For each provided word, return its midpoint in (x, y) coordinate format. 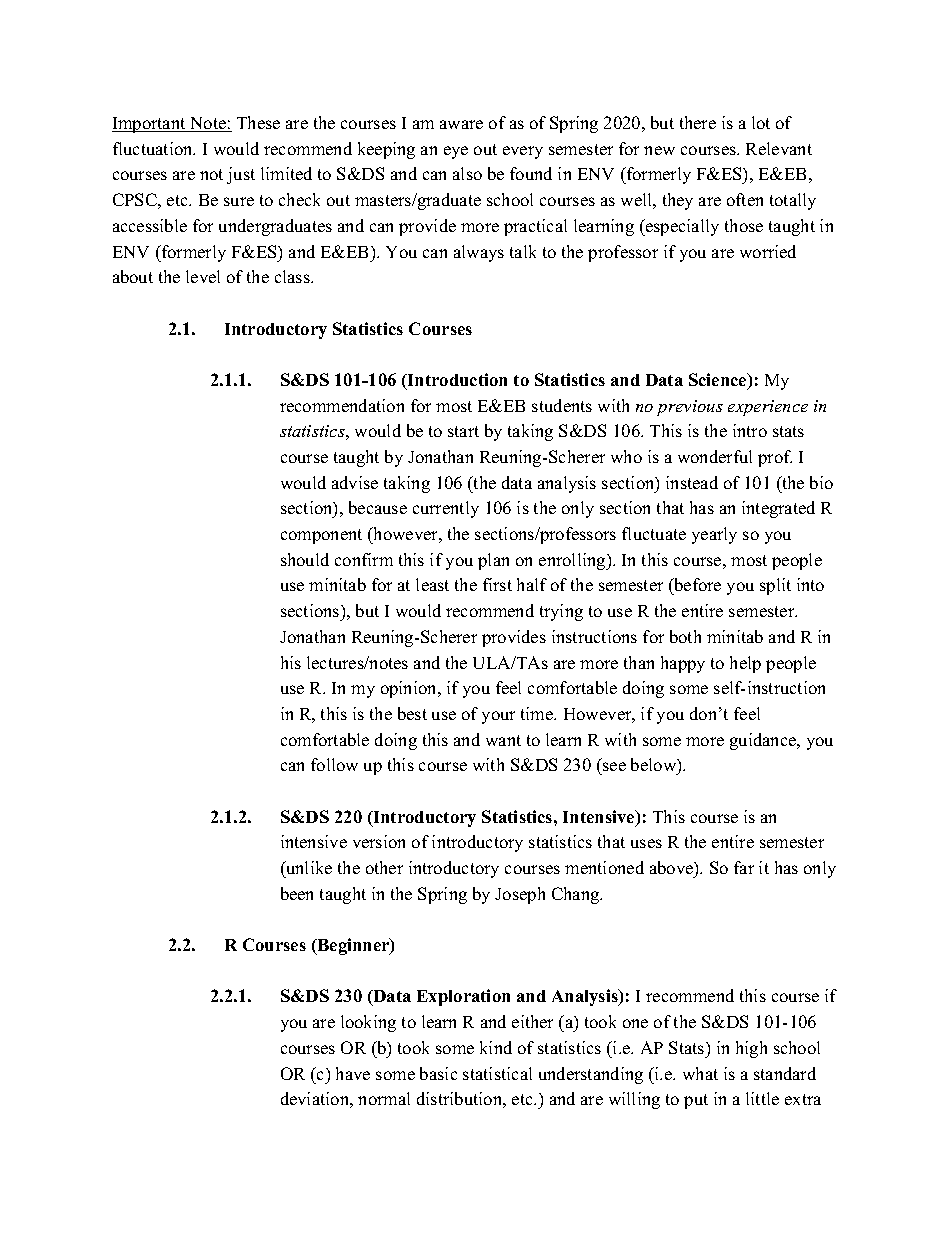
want (503, 740)
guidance (764, 741)
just (241, 175)
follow (334, 764)
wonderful (715, 456)
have (353, 1073)
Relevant (779, 148)
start (463, 431)
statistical (497, 1073)
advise (355, 482)
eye (456, 152)
